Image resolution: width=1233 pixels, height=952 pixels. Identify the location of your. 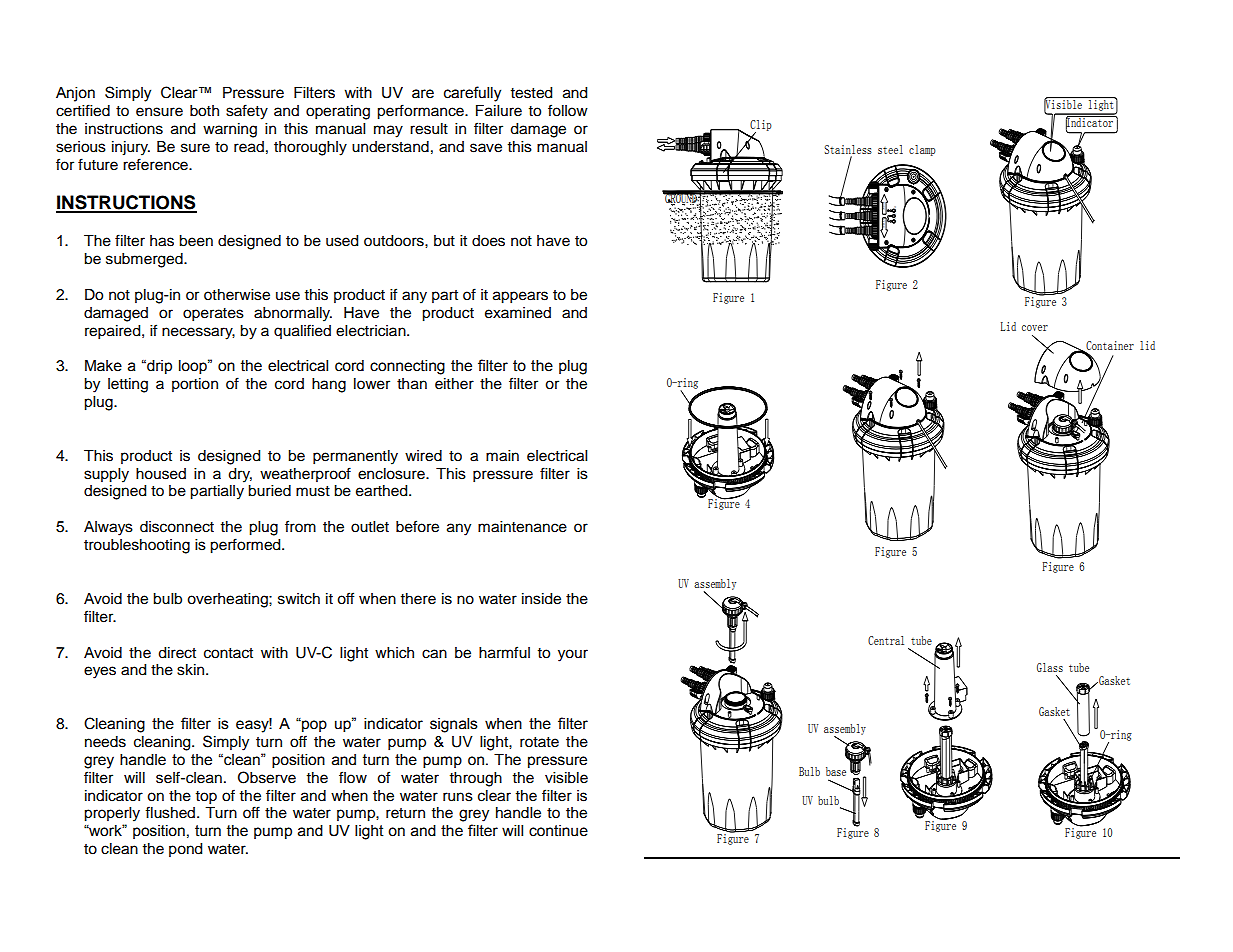
(573, 655).
